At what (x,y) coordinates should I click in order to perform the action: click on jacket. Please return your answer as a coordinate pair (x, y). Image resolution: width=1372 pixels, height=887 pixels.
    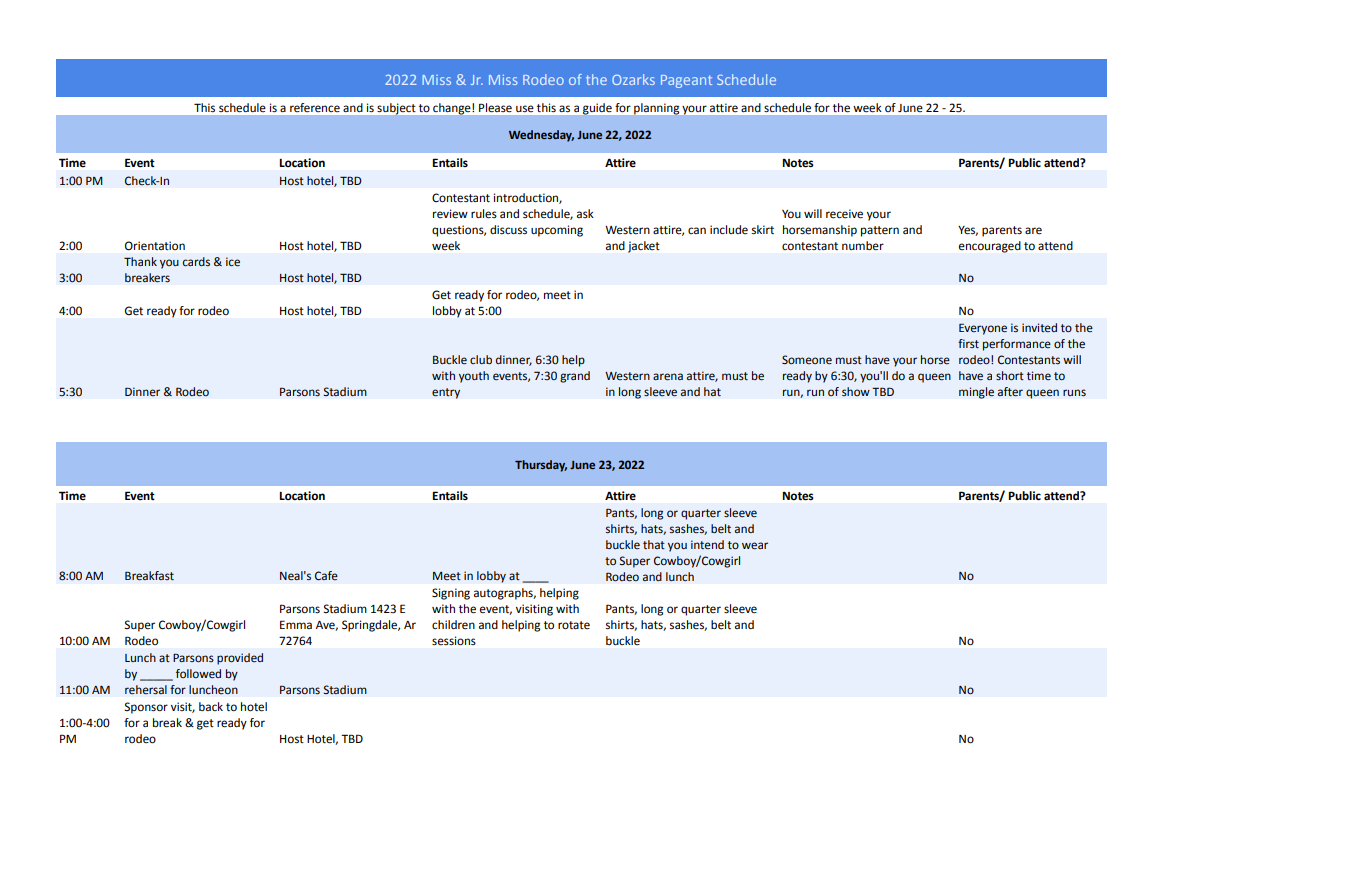
    Looking at the image, I should click on (644, 247).
